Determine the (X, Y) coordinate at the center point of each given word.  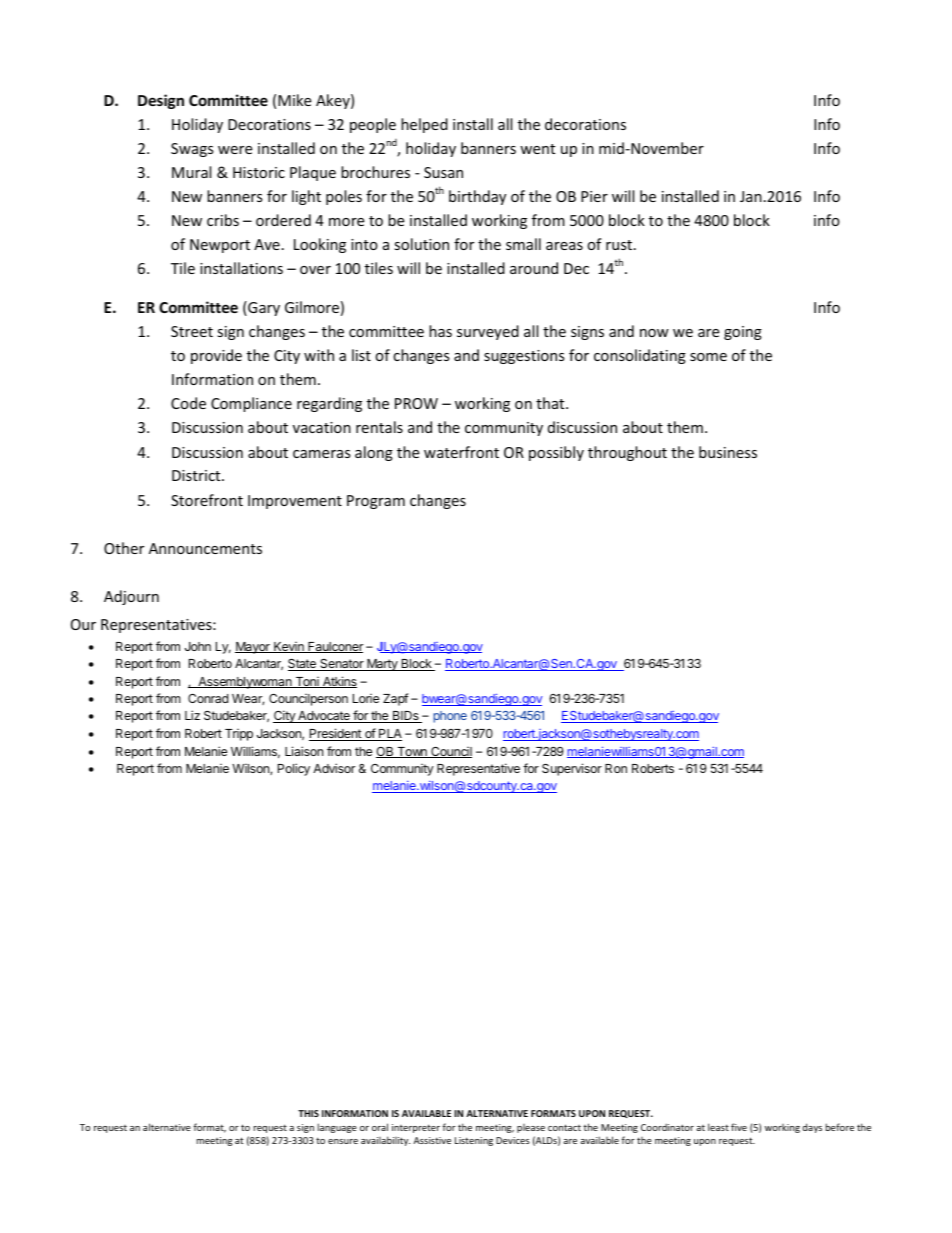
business (728, 452)
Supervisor (572, 769)
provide (216, 356)
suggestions (524, 357)
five (739, 1127)
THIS (308, 1113)
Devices (513, 1140)
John (198, 646)
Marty (382, 665)
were (235, 150)
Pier (594, 196)
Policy (294, 769)
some (708, 357)
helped (424, 125)
